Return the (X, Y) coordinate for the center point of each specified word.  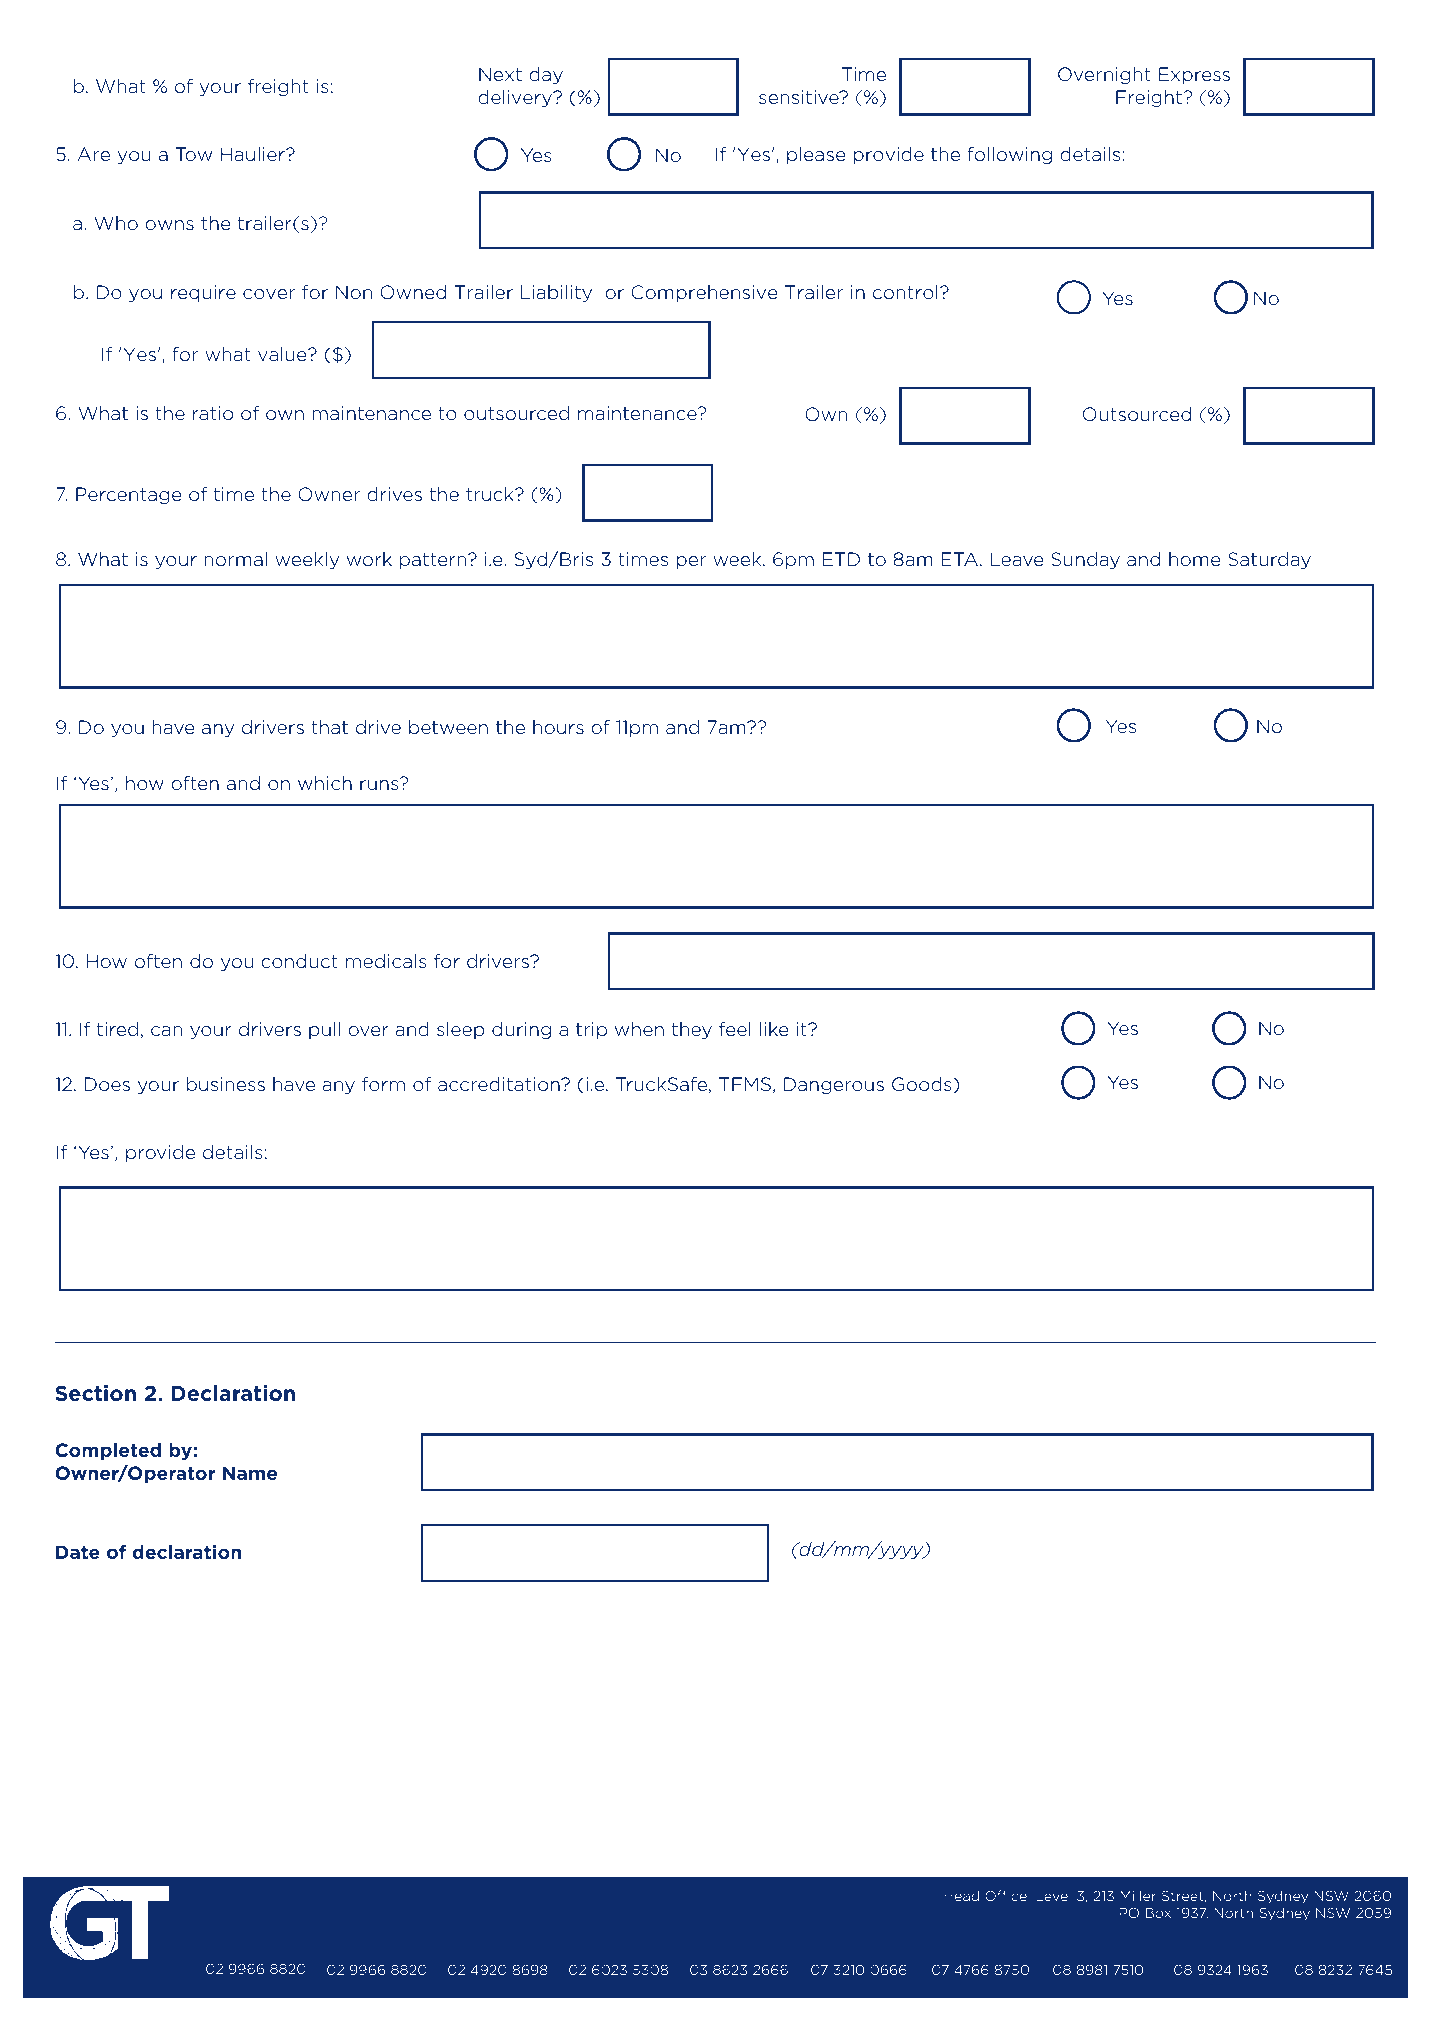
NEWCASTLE (495, 1953)
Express (1194, 75)
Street (1184, 1896)
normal (235, 559)
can (166, 1031)
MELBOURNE (738, 1953)
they (692, 1030)
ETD (841, 559)
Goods (923, 1085)
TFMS (745, 1084)
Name (250, 1473)
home (1194, 559)
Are (94, 154)
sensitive (800, 97)
